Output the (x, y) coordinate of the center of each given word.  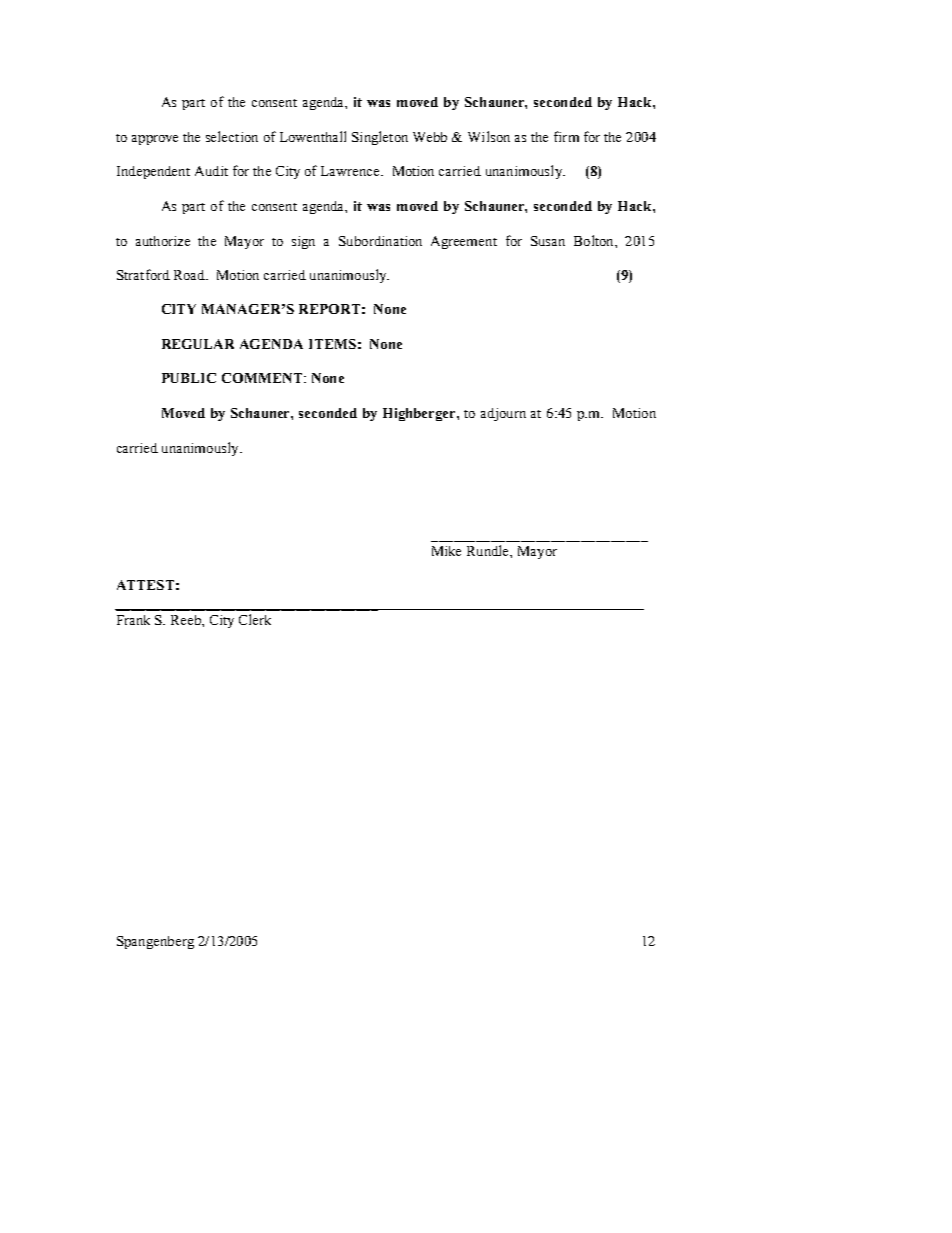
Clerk (255, 619)
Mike (446, 551)
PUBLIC (189, 378)
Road (190, 275)
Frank (133, 620)
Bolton (595, 240)
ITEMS (332, 344)
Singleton (380, 138)
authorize (163, 241)
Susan (548, 241)
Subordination (380, 241)
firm (566, 136)
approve (155, 140)
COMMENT (263, 378)
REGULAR (198, 344)
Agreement (464, 242)
